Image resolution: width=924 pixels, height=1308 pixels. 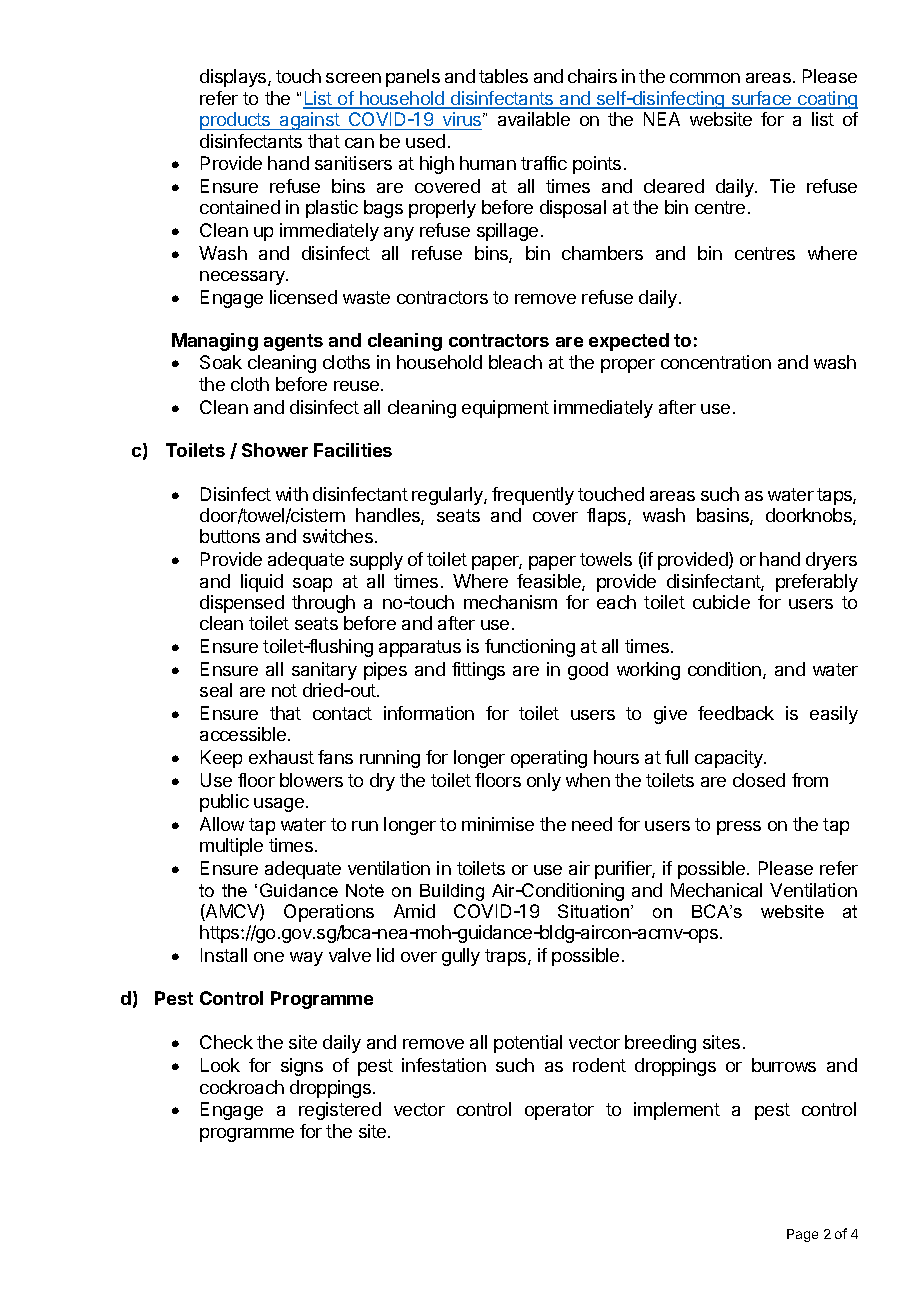 I want to click on feedback, so click(x=736, y=713).
